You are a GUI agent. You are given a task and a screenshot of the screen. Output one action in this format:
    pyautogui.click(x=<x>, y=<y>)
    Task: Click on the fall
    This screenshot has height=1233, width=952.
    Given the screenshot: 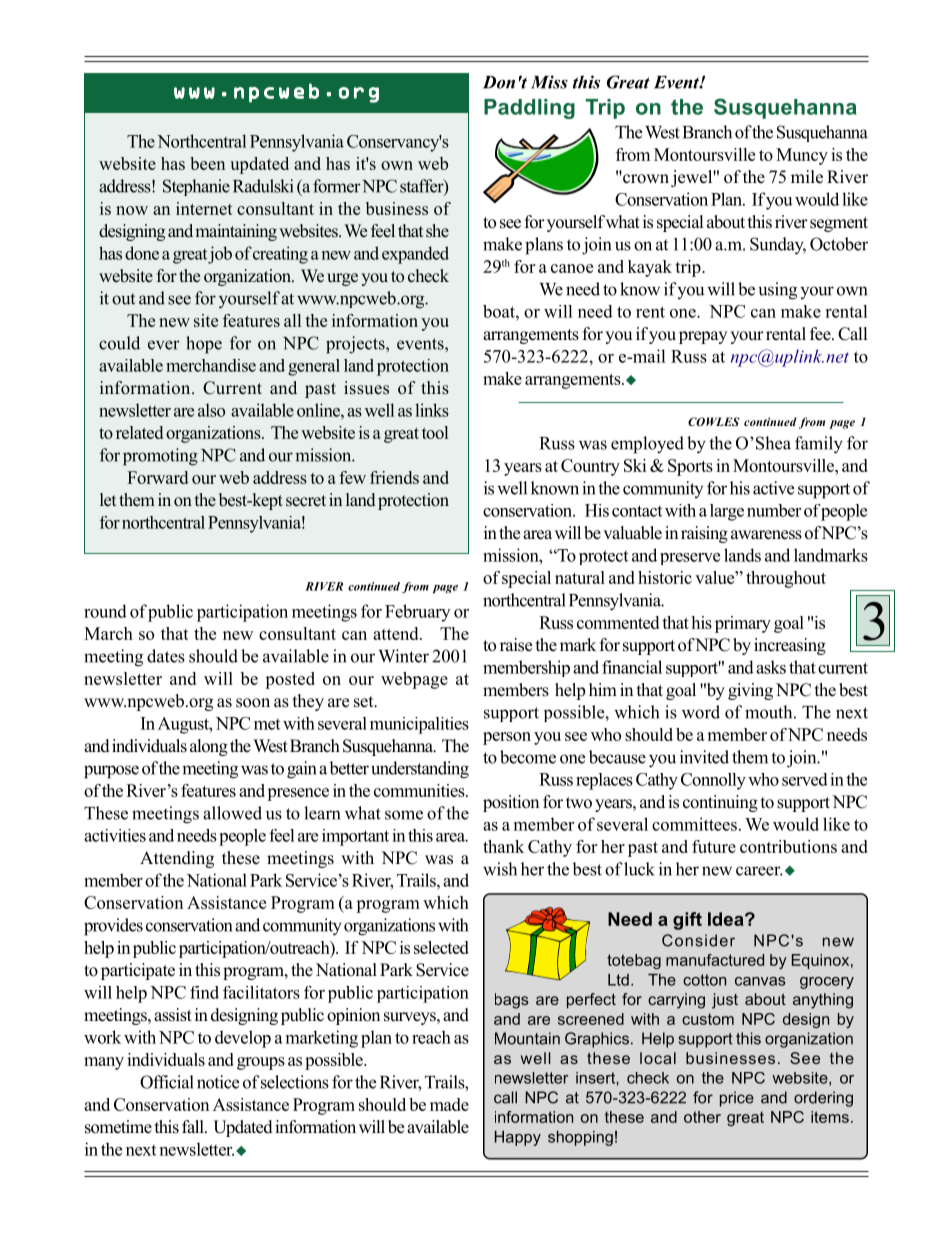 What is the action you would take?
    pyautogui.click(x=194, y=1126)
